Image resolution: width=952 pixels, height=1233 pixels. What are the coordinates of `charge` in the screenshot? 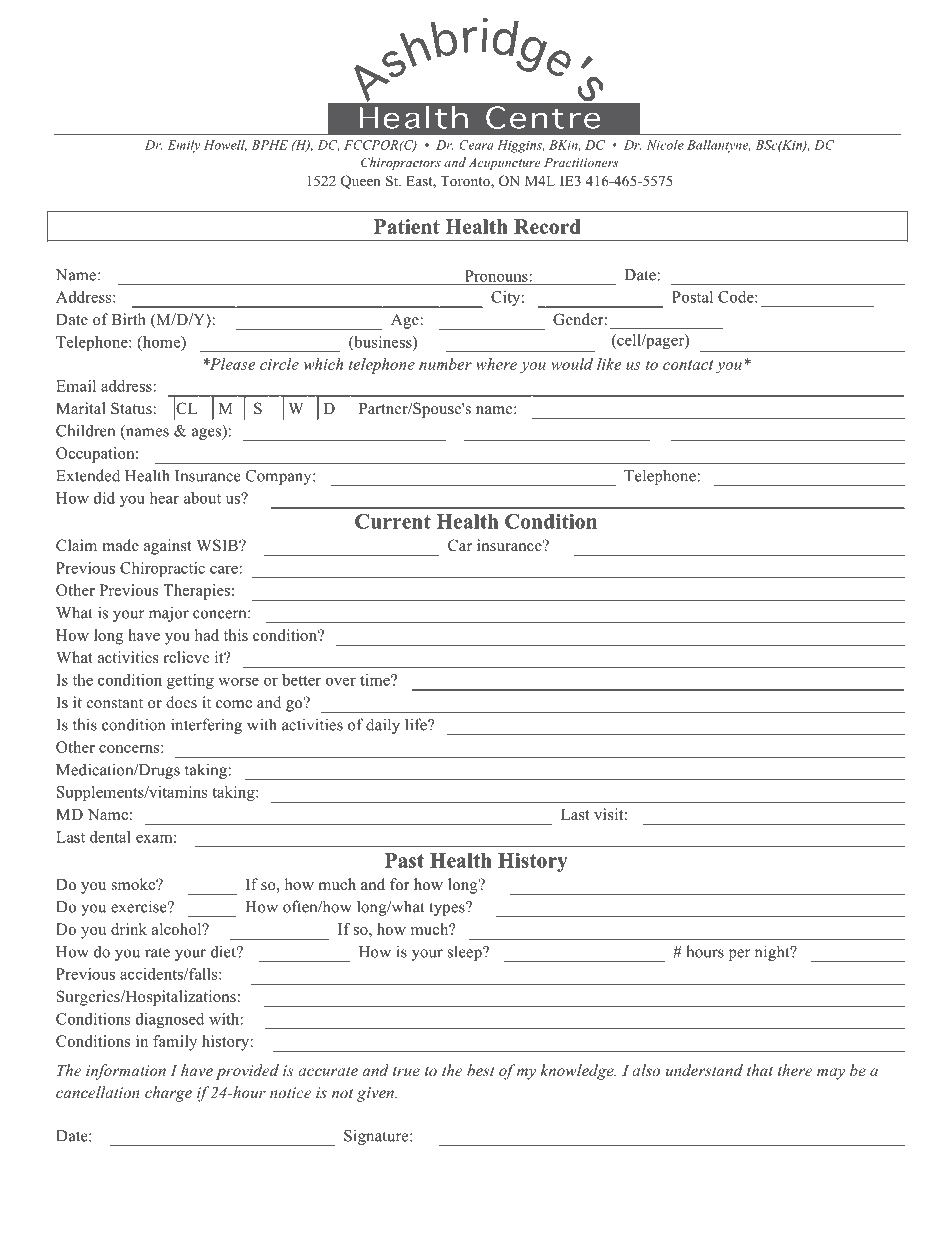 It's located at (168, 1094).
